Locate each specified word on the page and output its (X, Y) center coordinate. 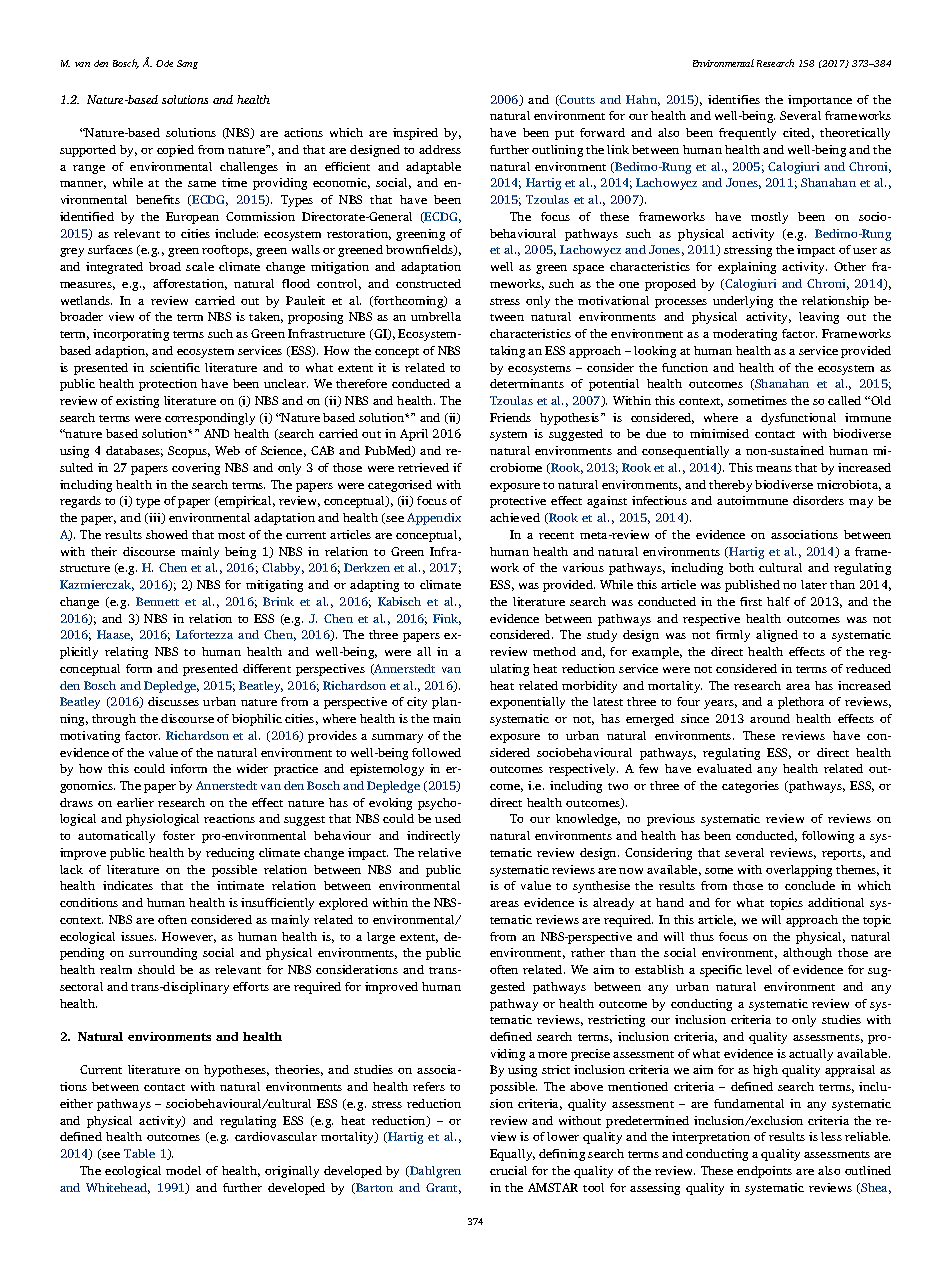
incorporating (131, 335)
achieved (515, 517)
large (381, 938)
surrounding (163, 954)
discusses (173, 701)
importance (820, 101)
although (807, 954)
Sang (187, 64)
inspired (415, 134)
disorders (818, 500)
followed (436, 752)
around (770, 718)
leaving (819, 318)
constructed (428, 283)
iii (155, 518)
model (183, 1170)
